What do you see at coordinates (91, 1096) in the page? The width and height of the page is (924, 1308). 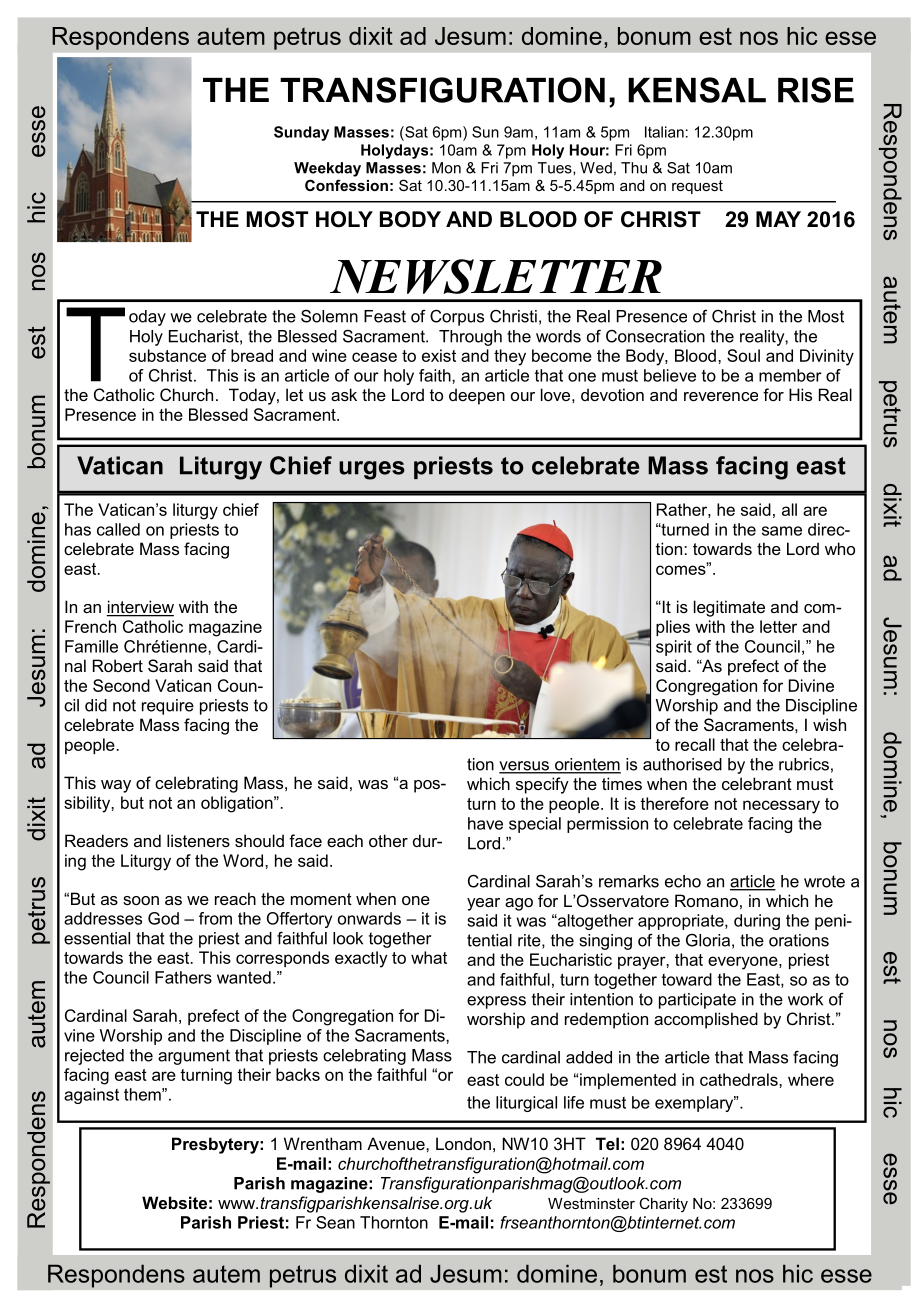 I see `against` at bounding box center [91, 1096].
